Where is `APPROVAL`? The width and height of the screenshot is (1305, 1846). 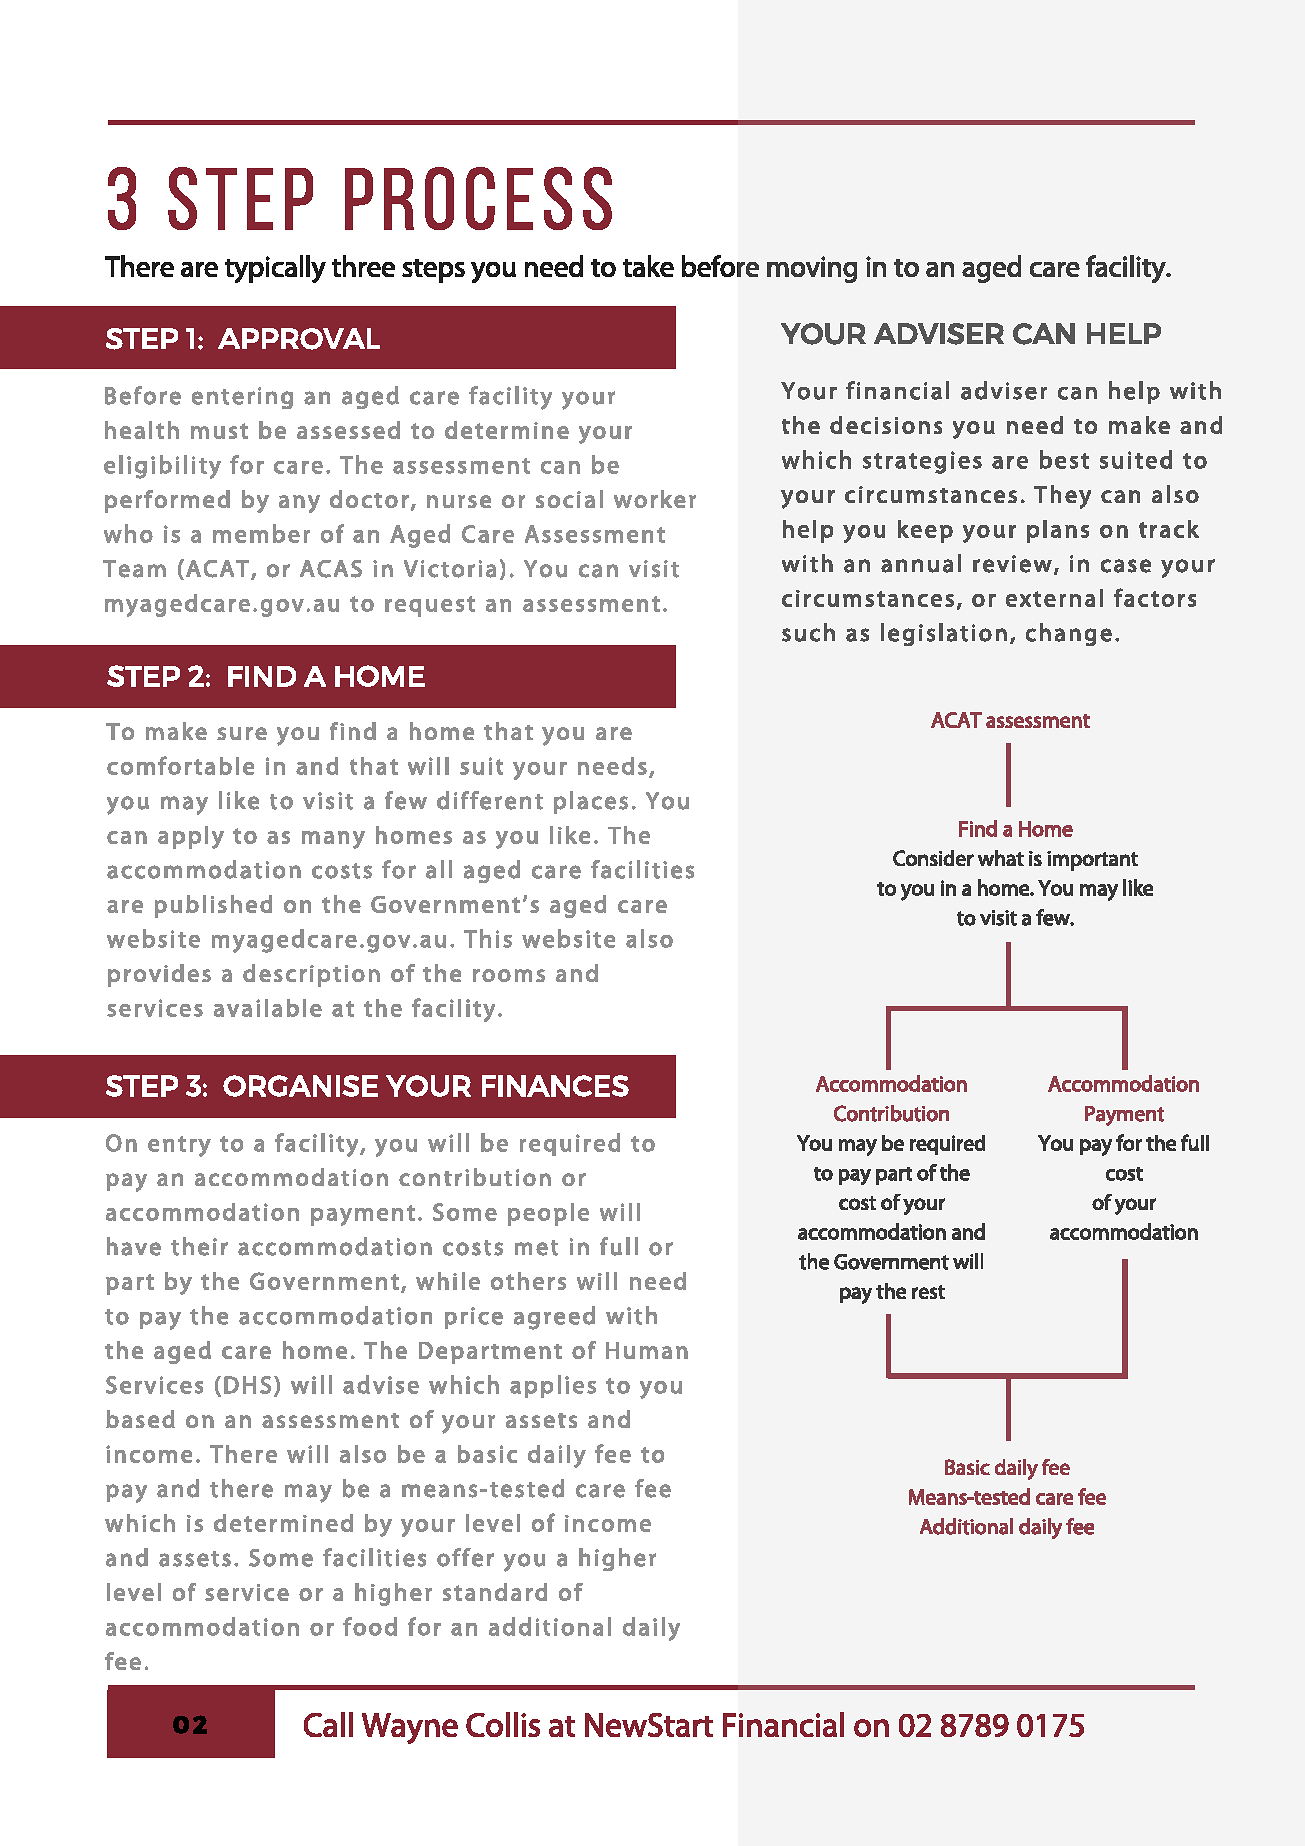 APPROVAL is located at coordinates (299, 339).
